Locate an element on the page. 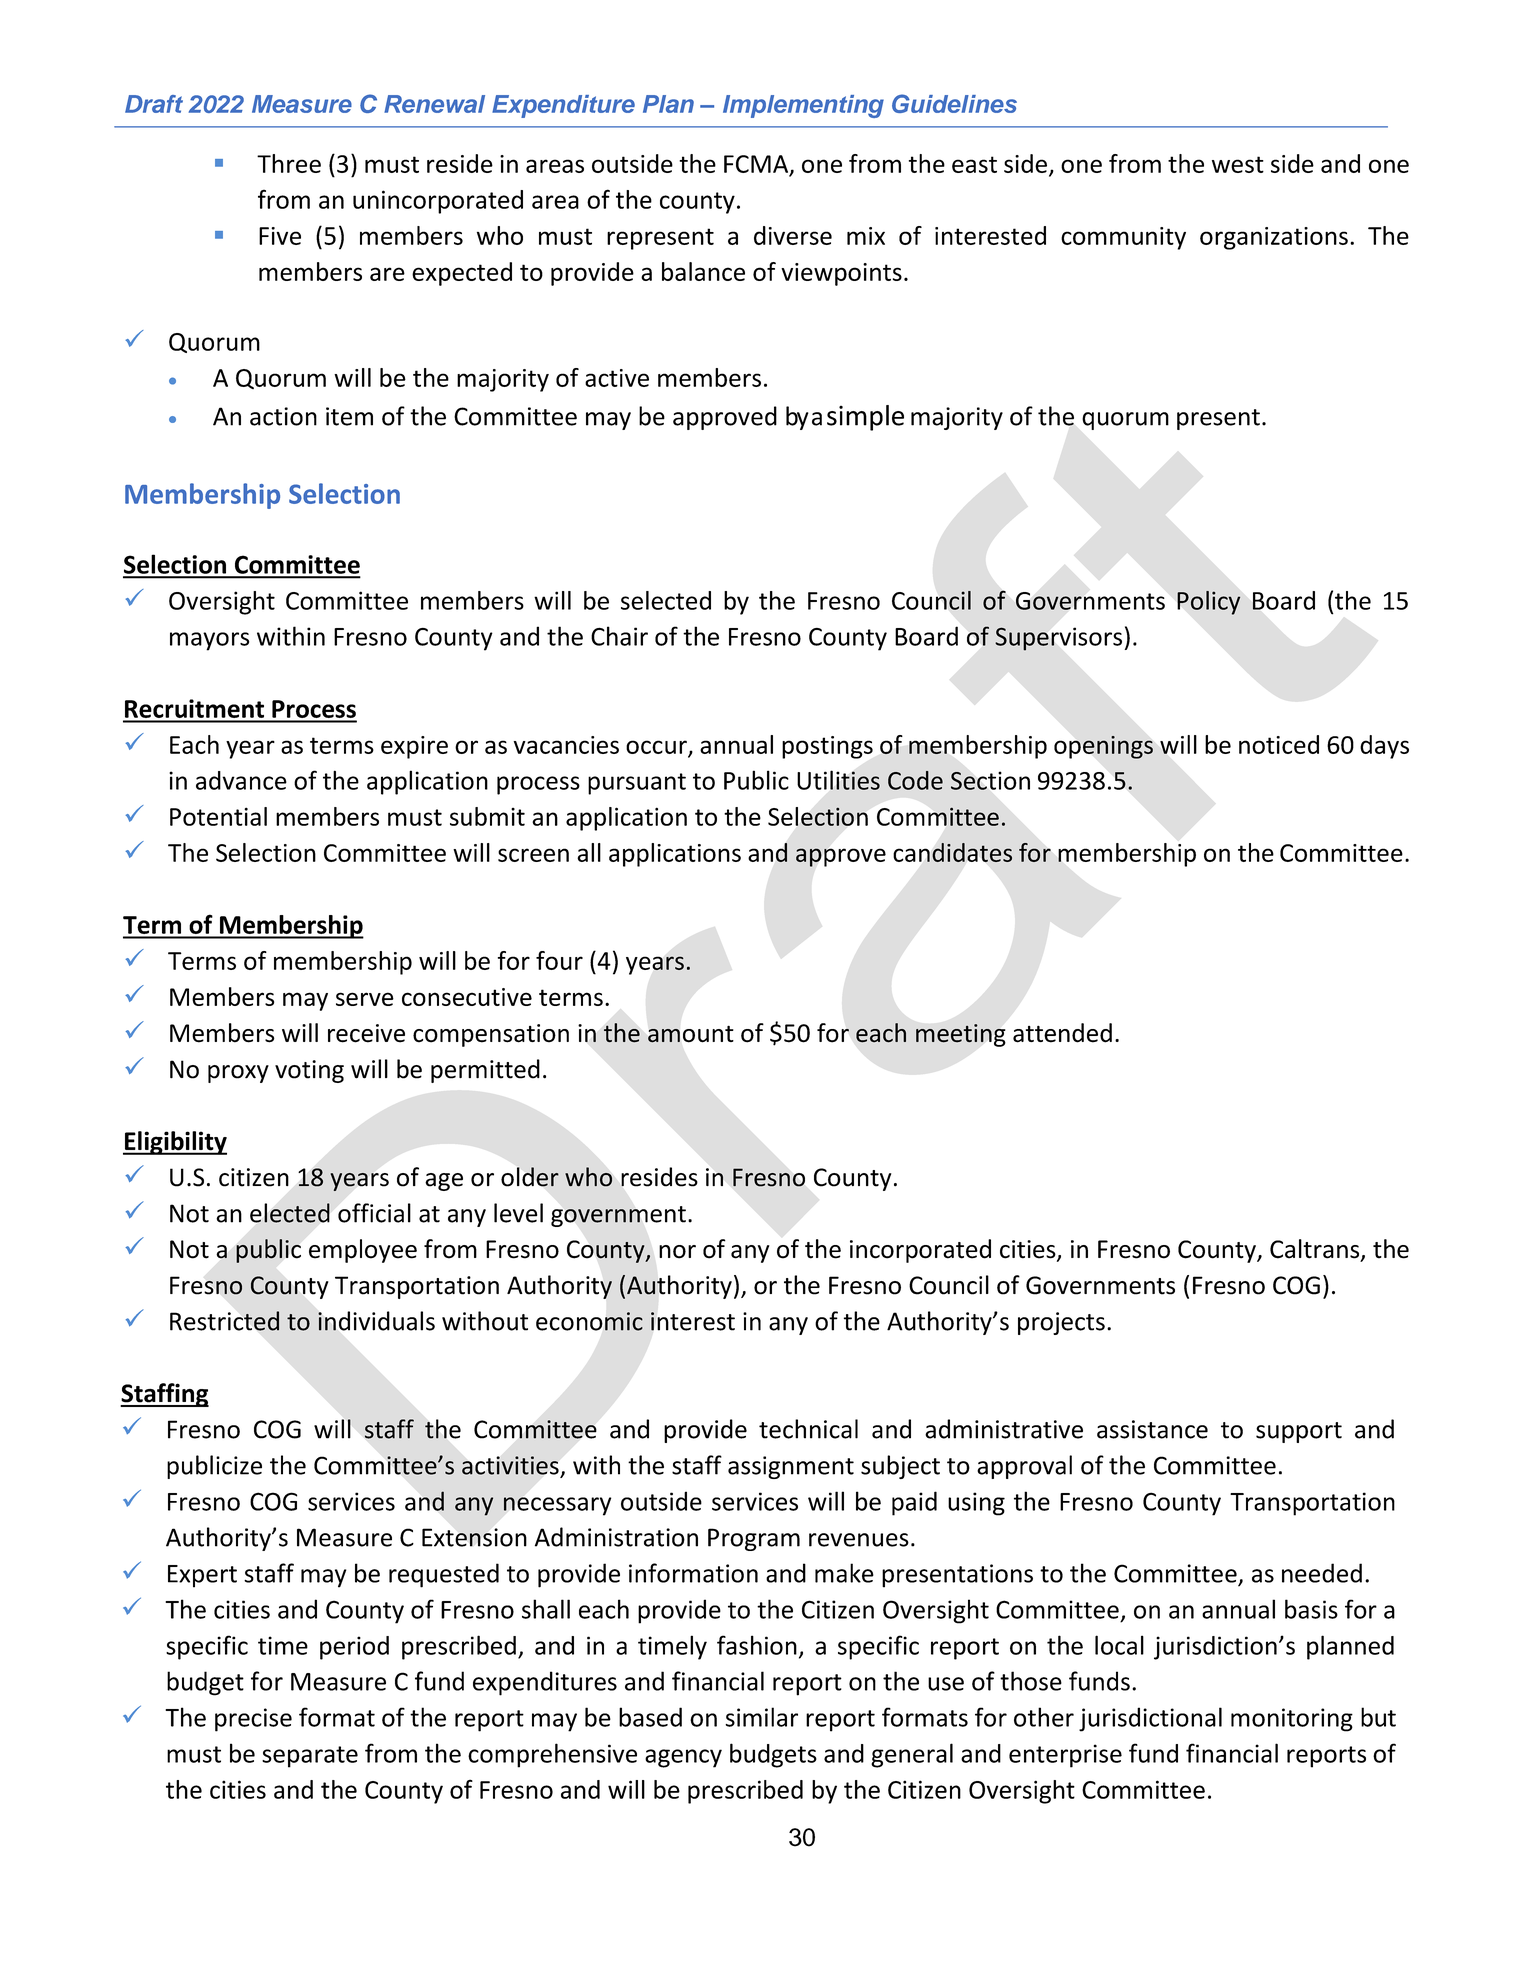 The height and width of the image is (1969, 1521). Implementing is located at coordinates (803, 106).
